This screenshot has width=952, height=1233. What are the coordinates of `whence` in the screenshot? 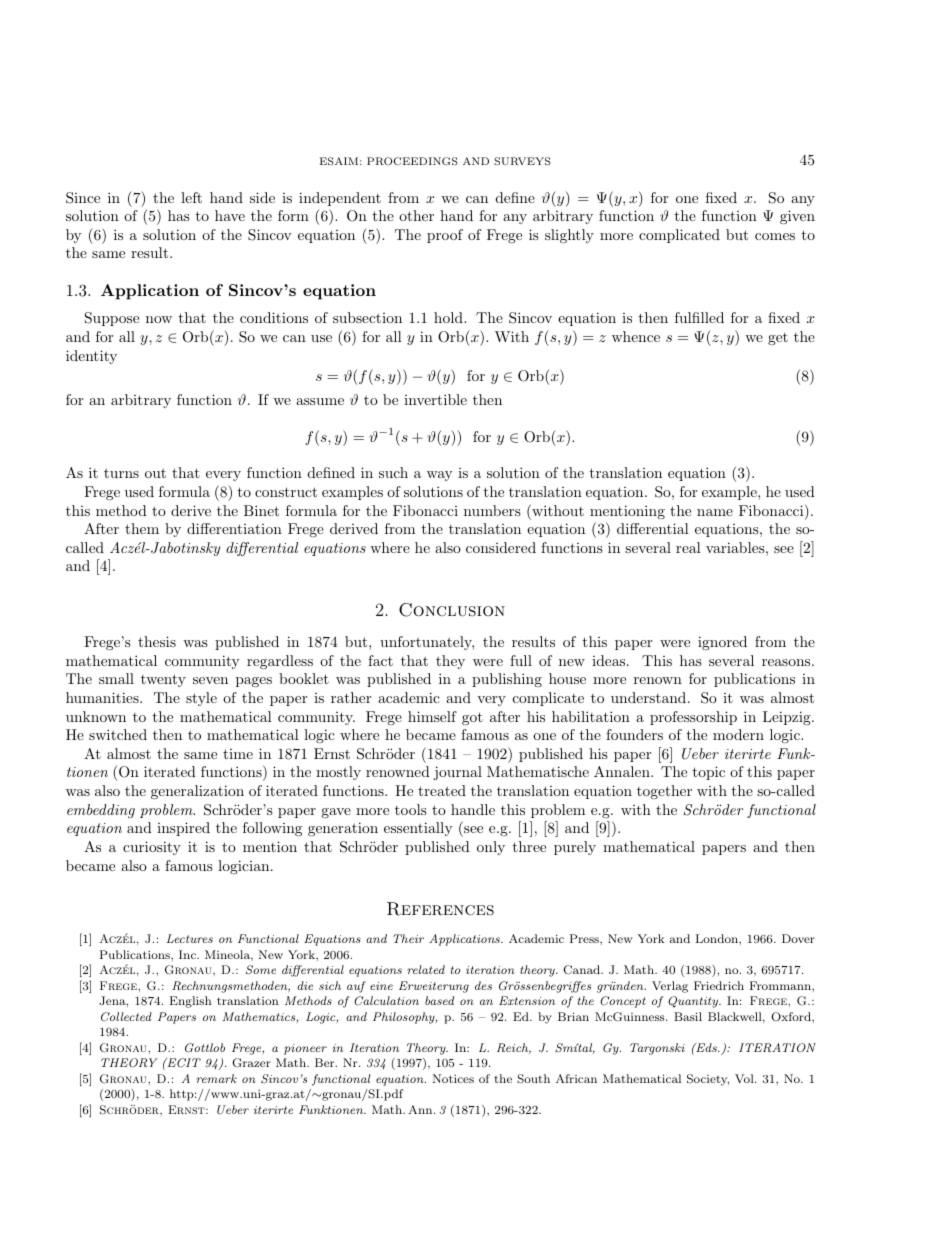 It's located at (636, 336).
